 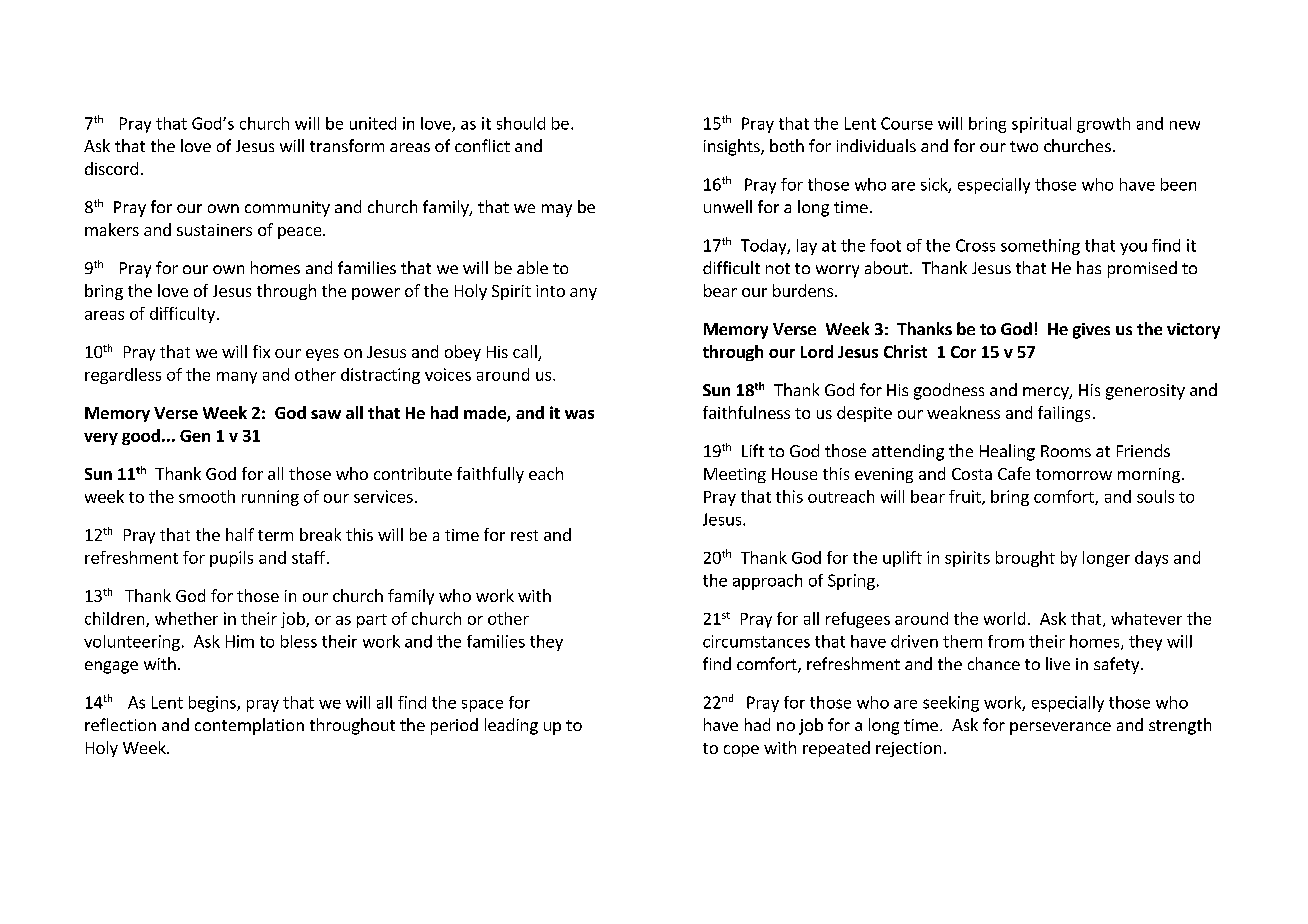 I want to click on two, so click(x=1024, y=146).
